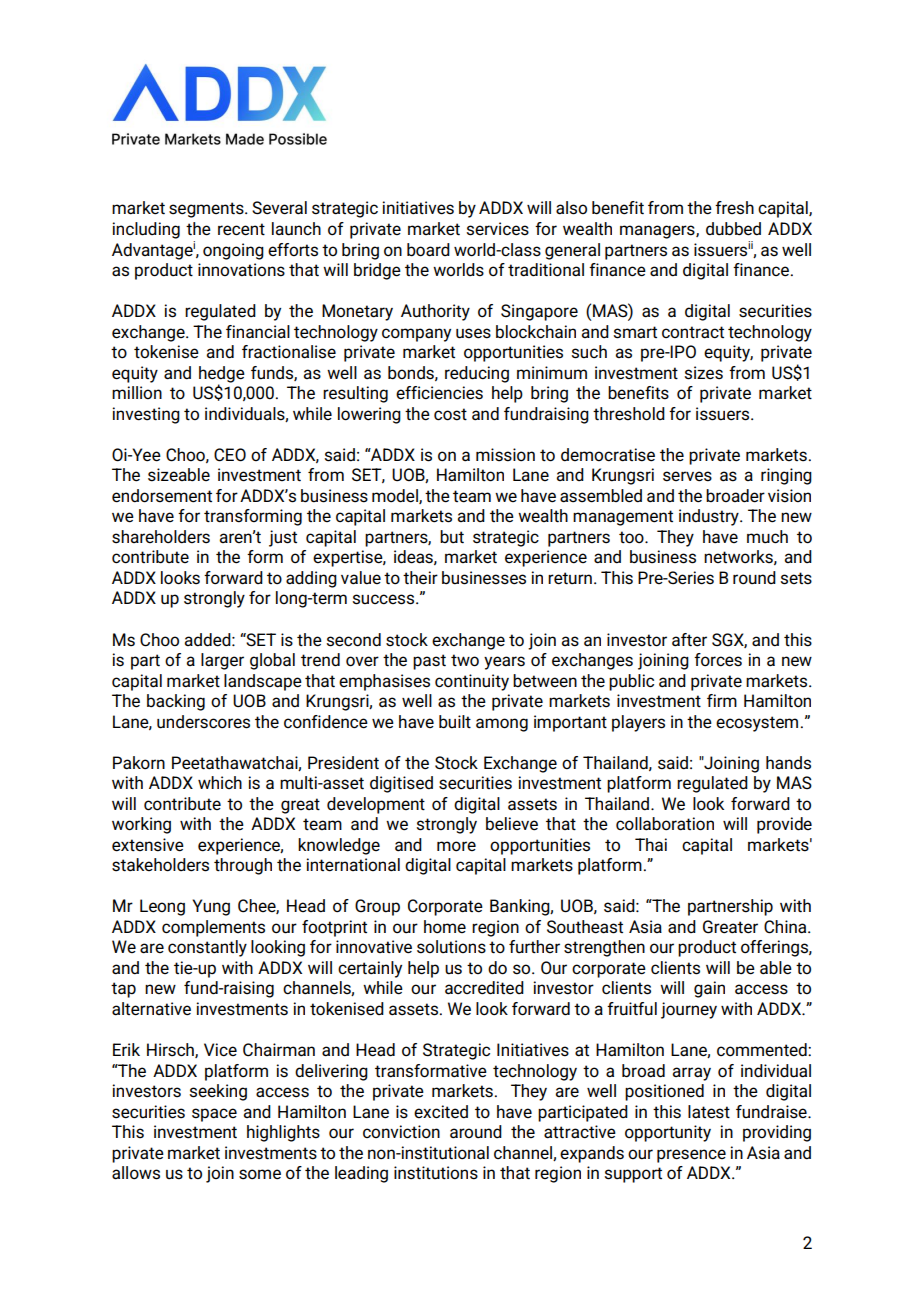 Image resolution: width=924 pixels, height=1309 pixels. I want to click on through, so click(243, 866).
